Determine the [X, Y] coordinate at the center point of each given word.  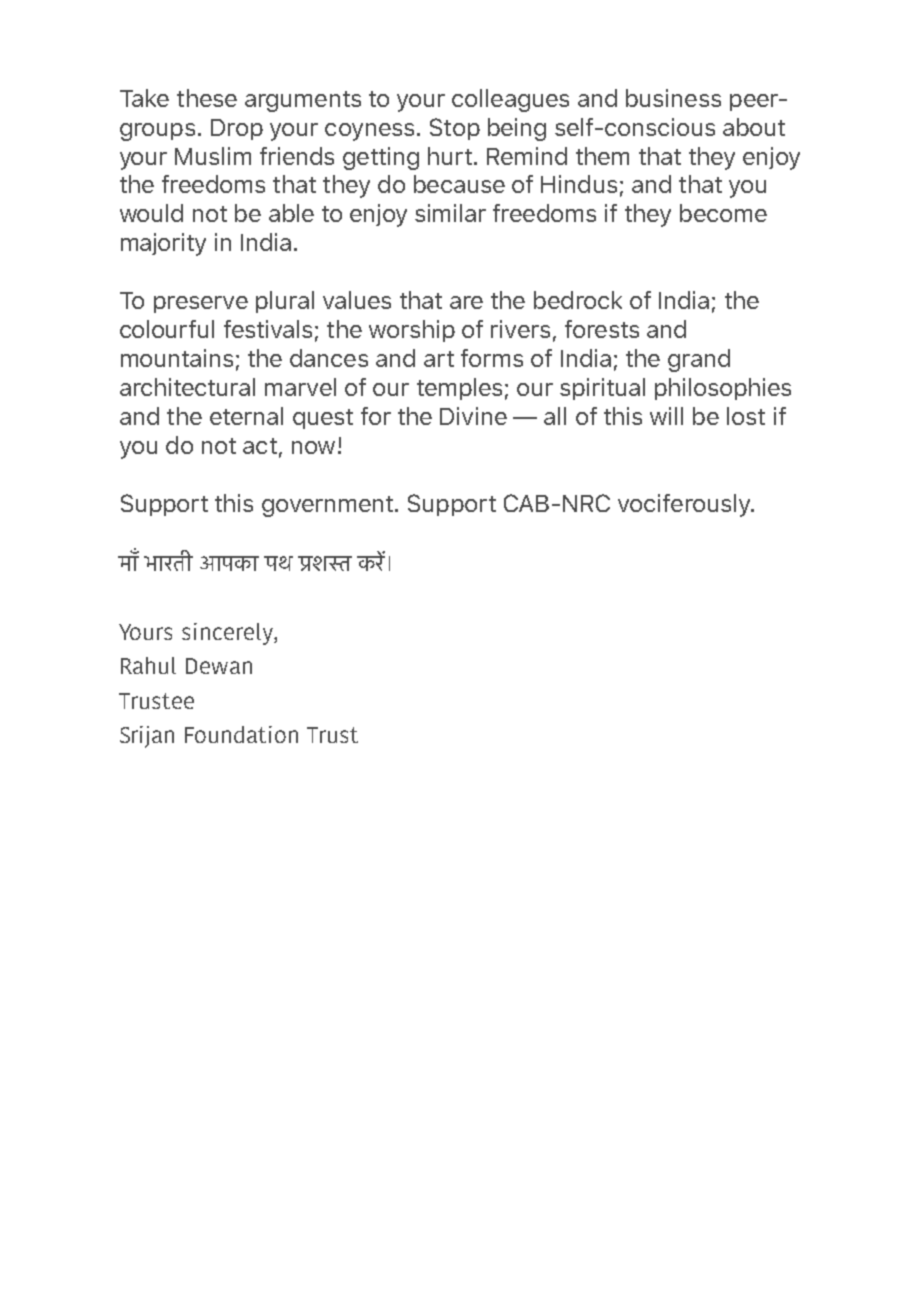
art [439, 359]
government [327, 506]
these [207, 98]
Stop [455, 129]
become [723, 213]
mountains [177, 358]
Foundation [241, 734]
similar [450, 213]
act [260, 446]
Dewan [219, 666]
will [666, 416]
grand [699, 360]
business [673, 98]
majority [163, 244]
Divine [473, 416]
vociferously [685, 505]
